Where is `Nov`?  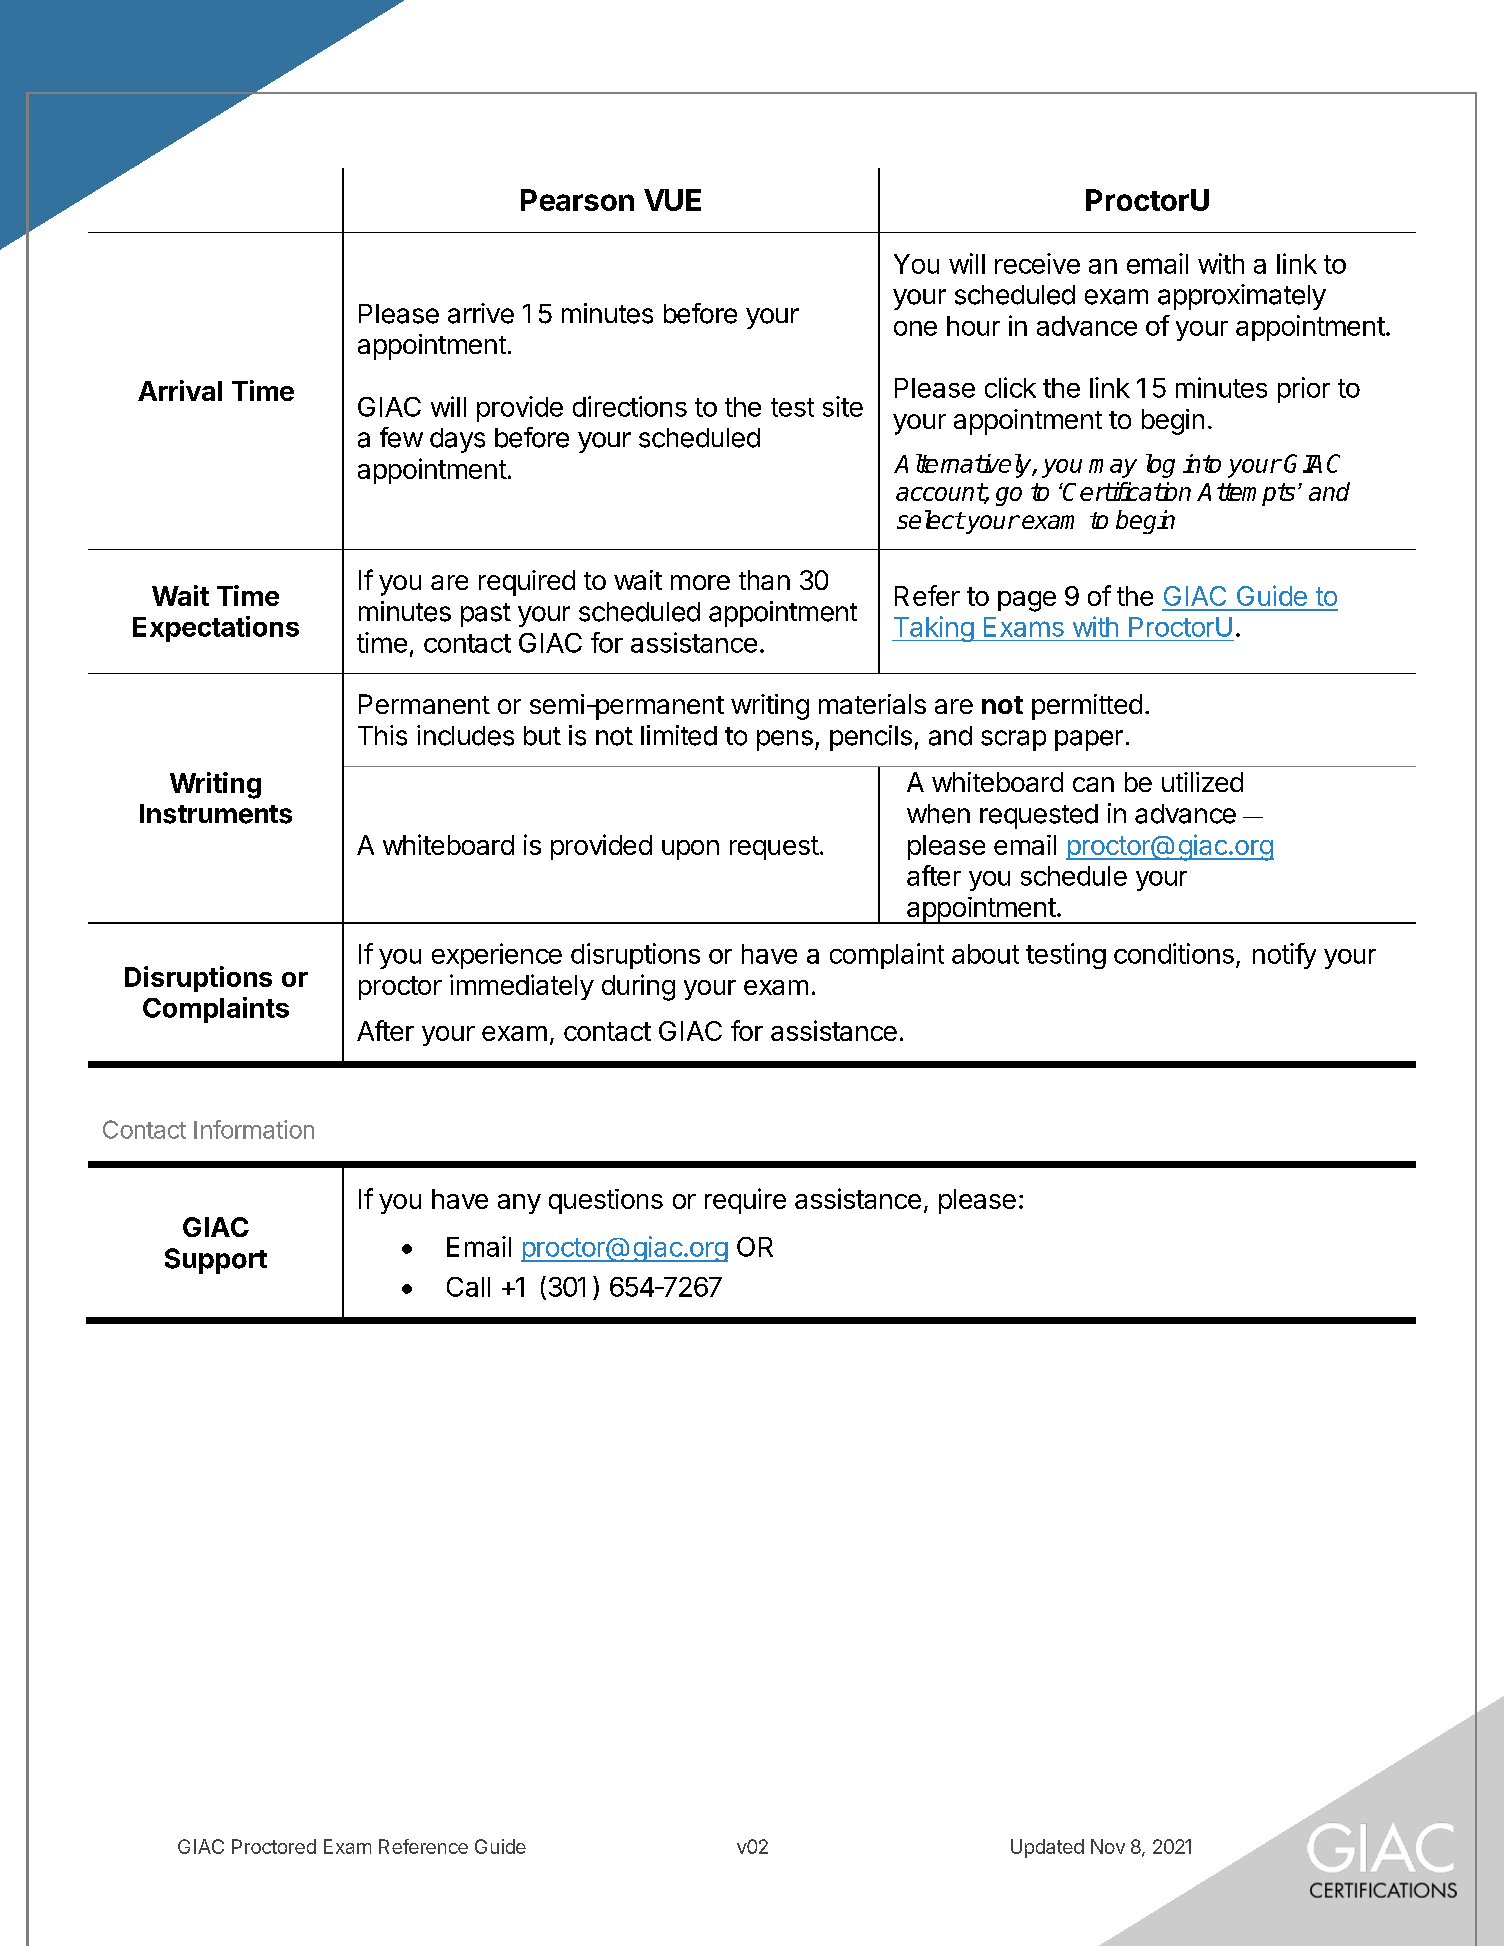 Nov is located at coordinates (1108, 1846).
